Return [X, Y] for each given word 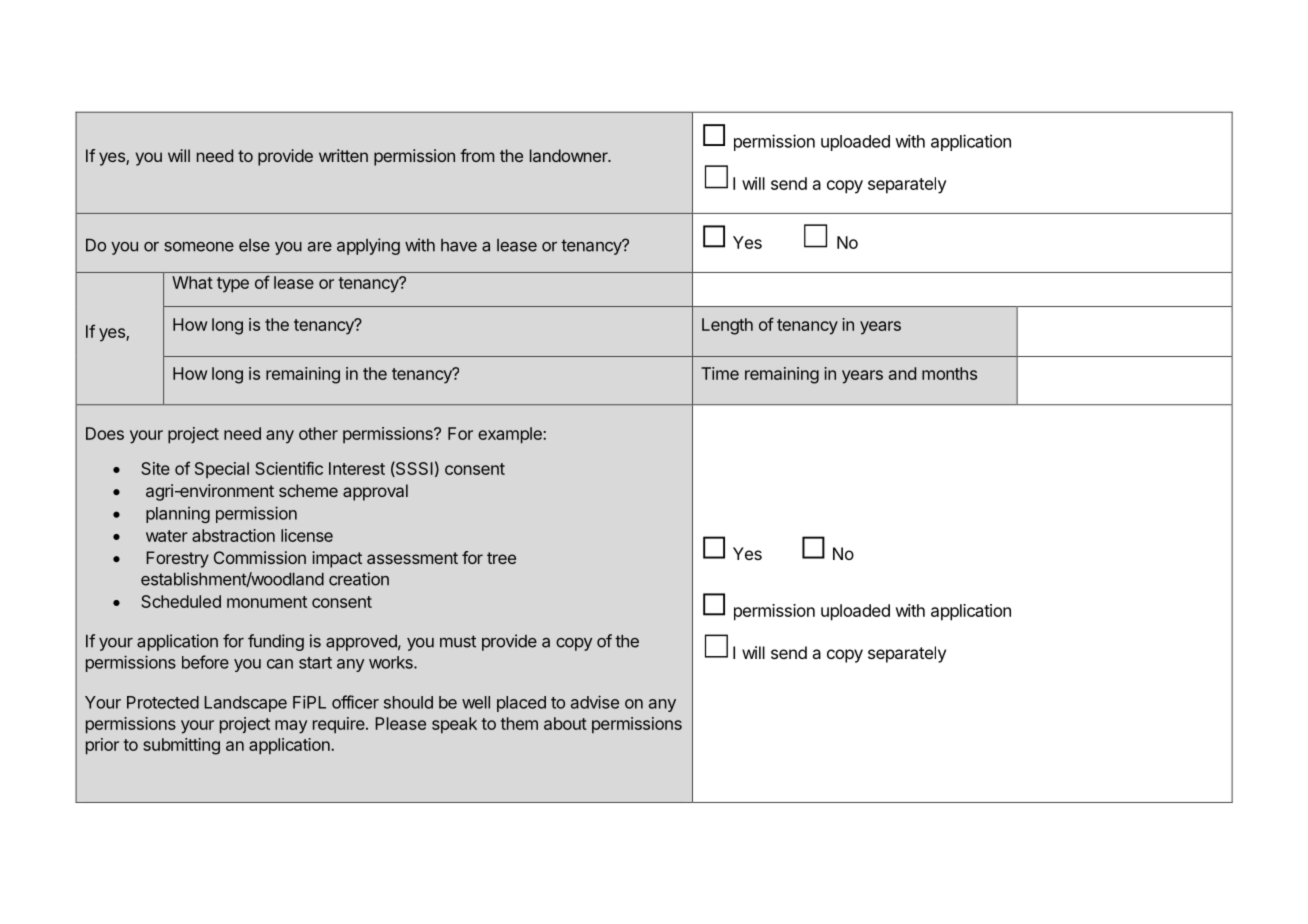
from [477, 155]
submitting [181, 746]
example [511, 435]
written [343, 155]
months [949, 373]
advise [595, 702]
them [519, 723]
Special [222, 470]
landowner [570, 155]
